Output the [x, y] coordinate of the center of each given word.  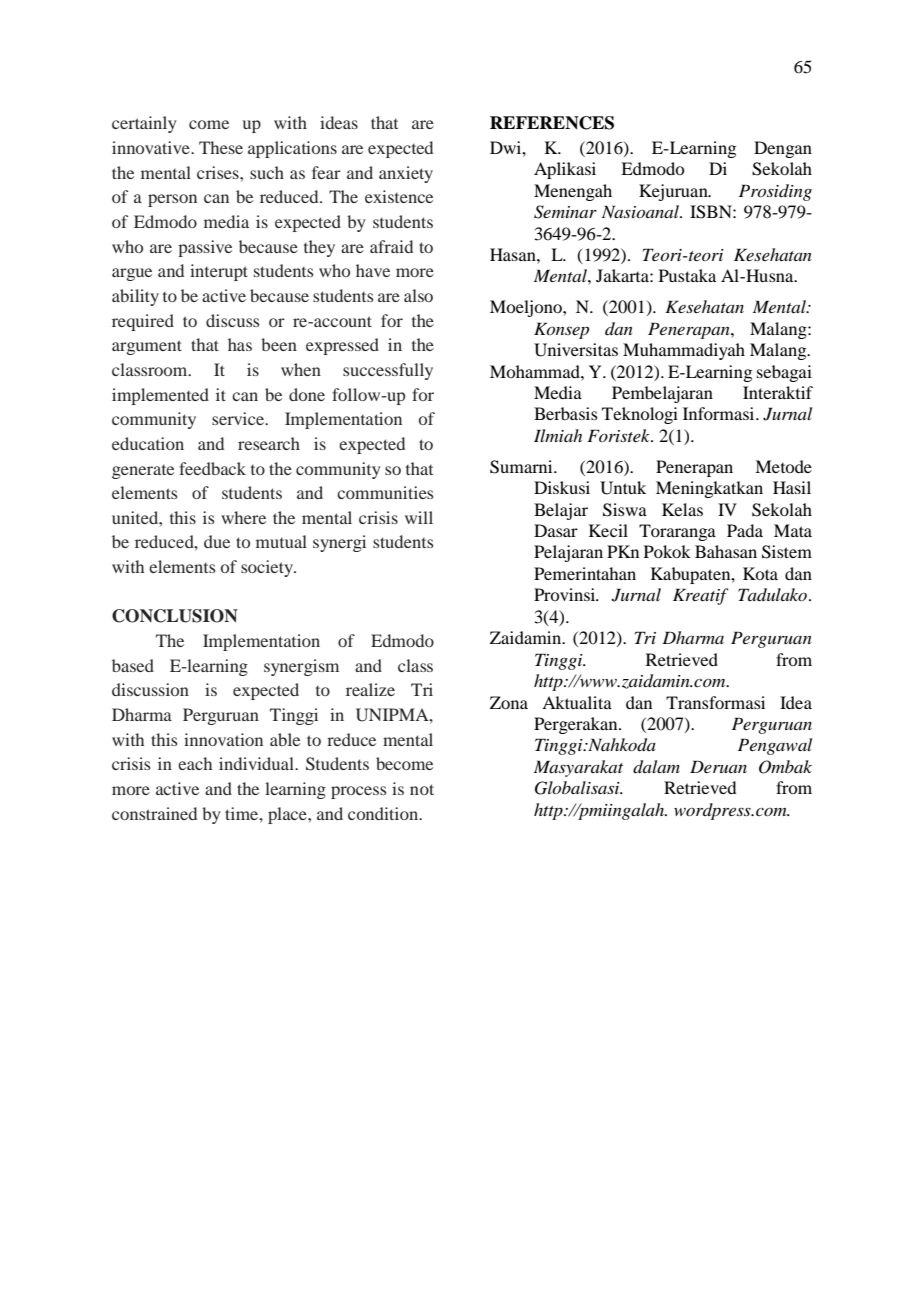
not [422, 789]
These [221, 147]
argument [147, 347]
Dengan [783, 149]
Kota [760, 573]
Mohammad [536, 371]
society [268, 568]
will [419, 517]
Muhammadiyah [684, 351]
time [243, 813]
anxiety [406, 174]
